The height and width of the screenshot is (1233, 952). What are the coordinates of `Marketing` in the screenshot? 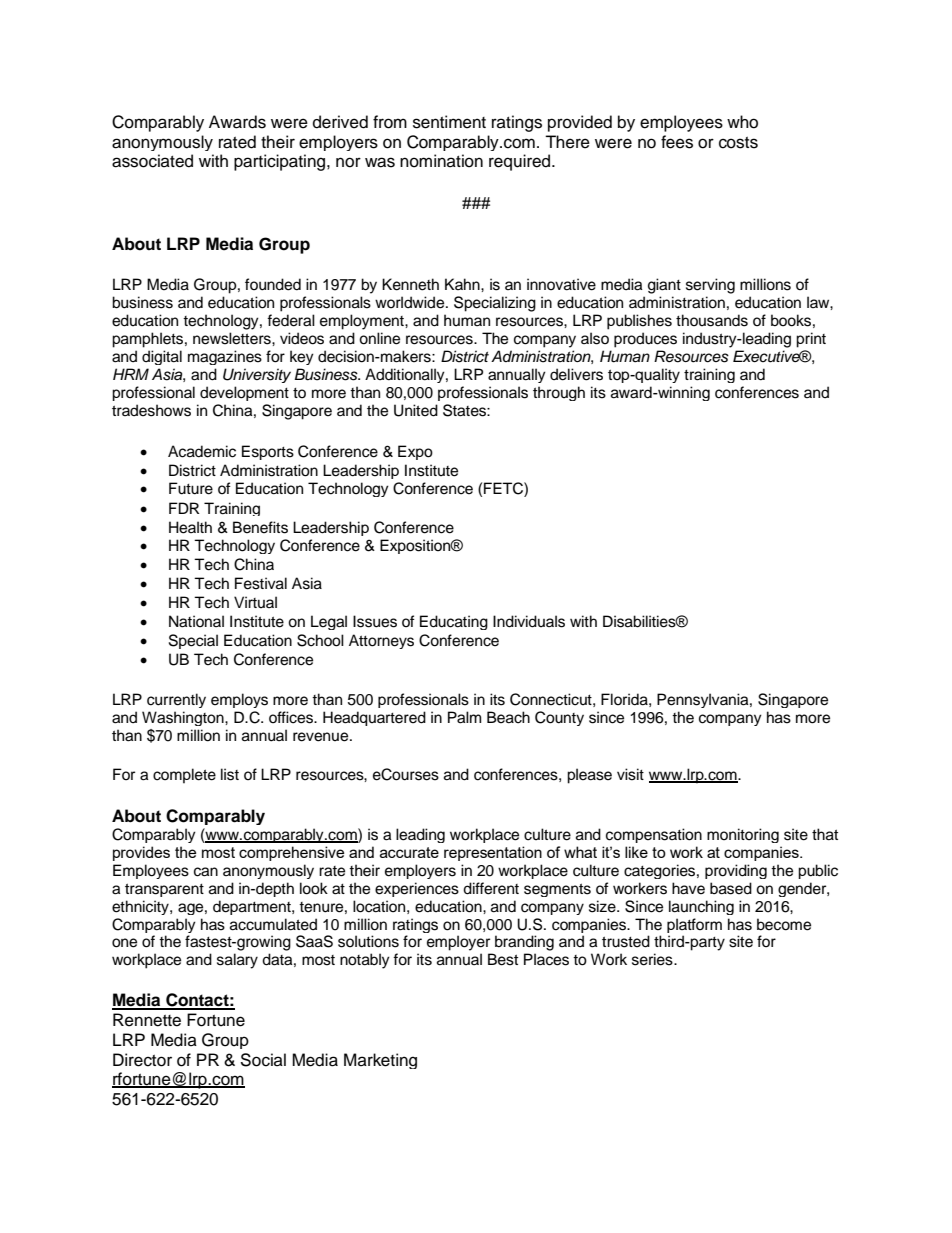 It's located at (380, 1061).
